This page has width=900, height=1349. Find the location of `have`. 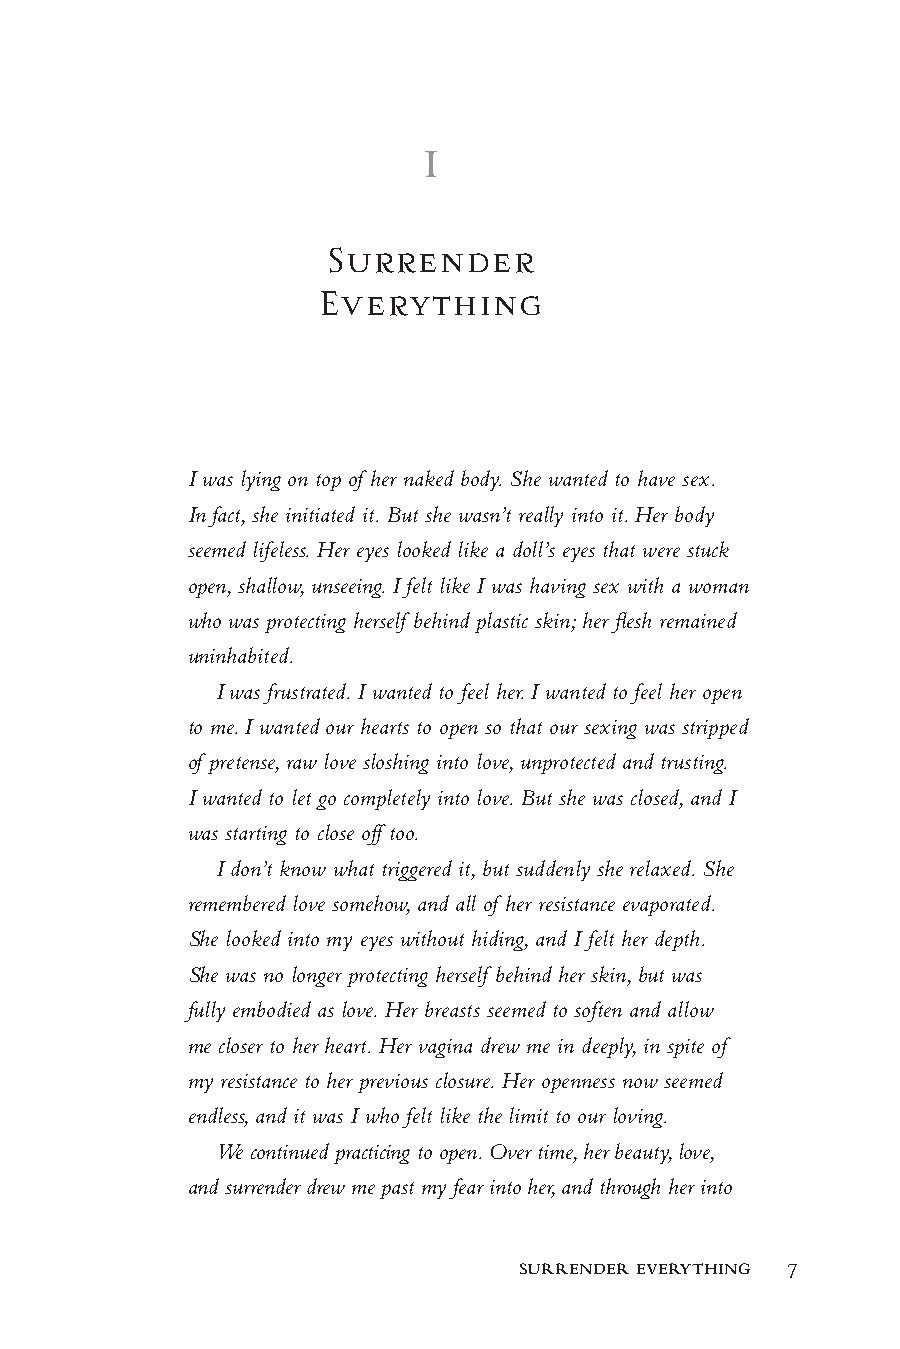

have is located at coordinates (656, 478).
